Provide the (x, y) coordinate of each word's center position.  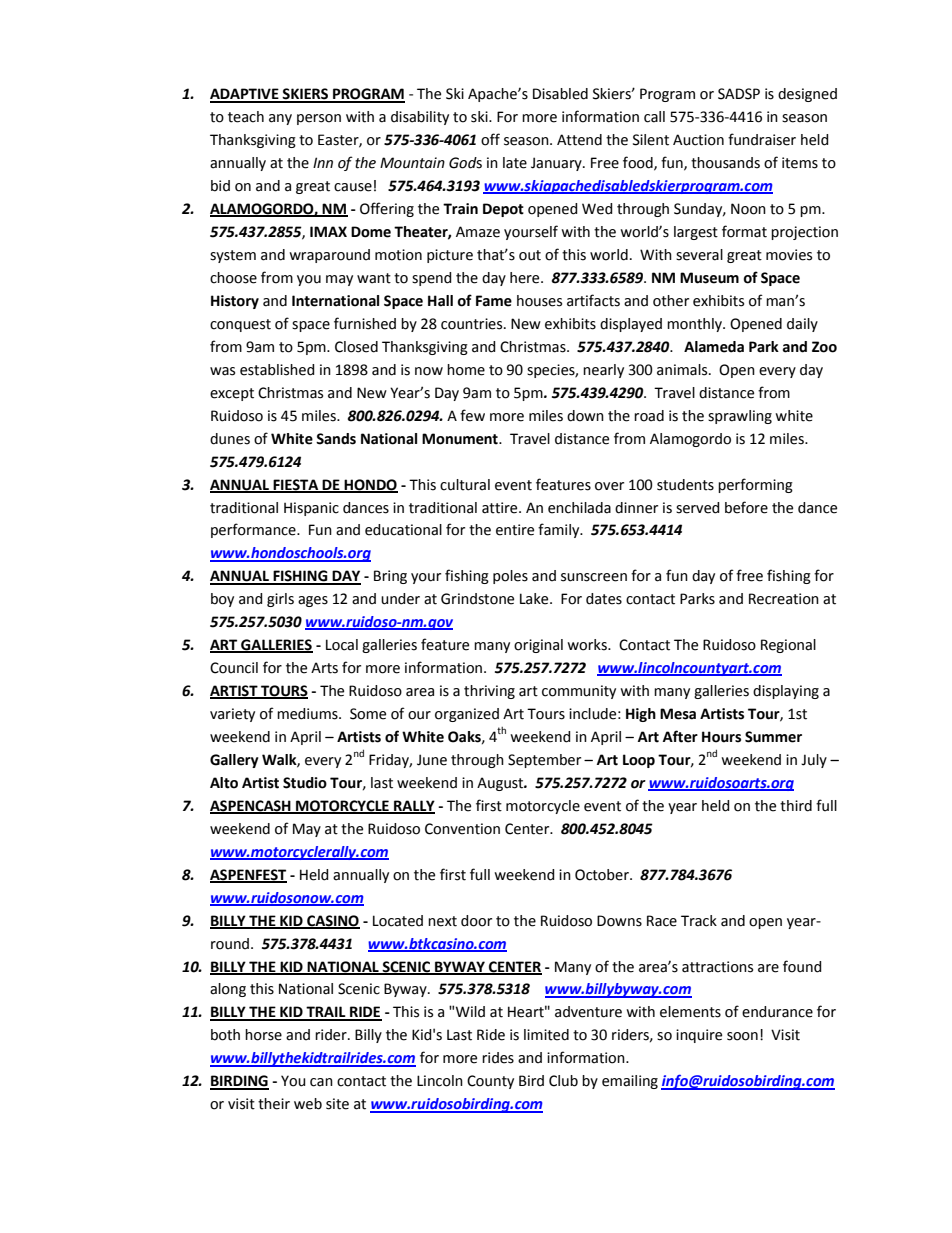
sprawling (740, 417)
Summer (773, 737)
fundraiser (762, 139)
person (319, 119)
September (544, 761)
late (515, 163)
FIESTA (296, 485)
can (321, 1082)
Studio (305, 783)
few (472, 415)
